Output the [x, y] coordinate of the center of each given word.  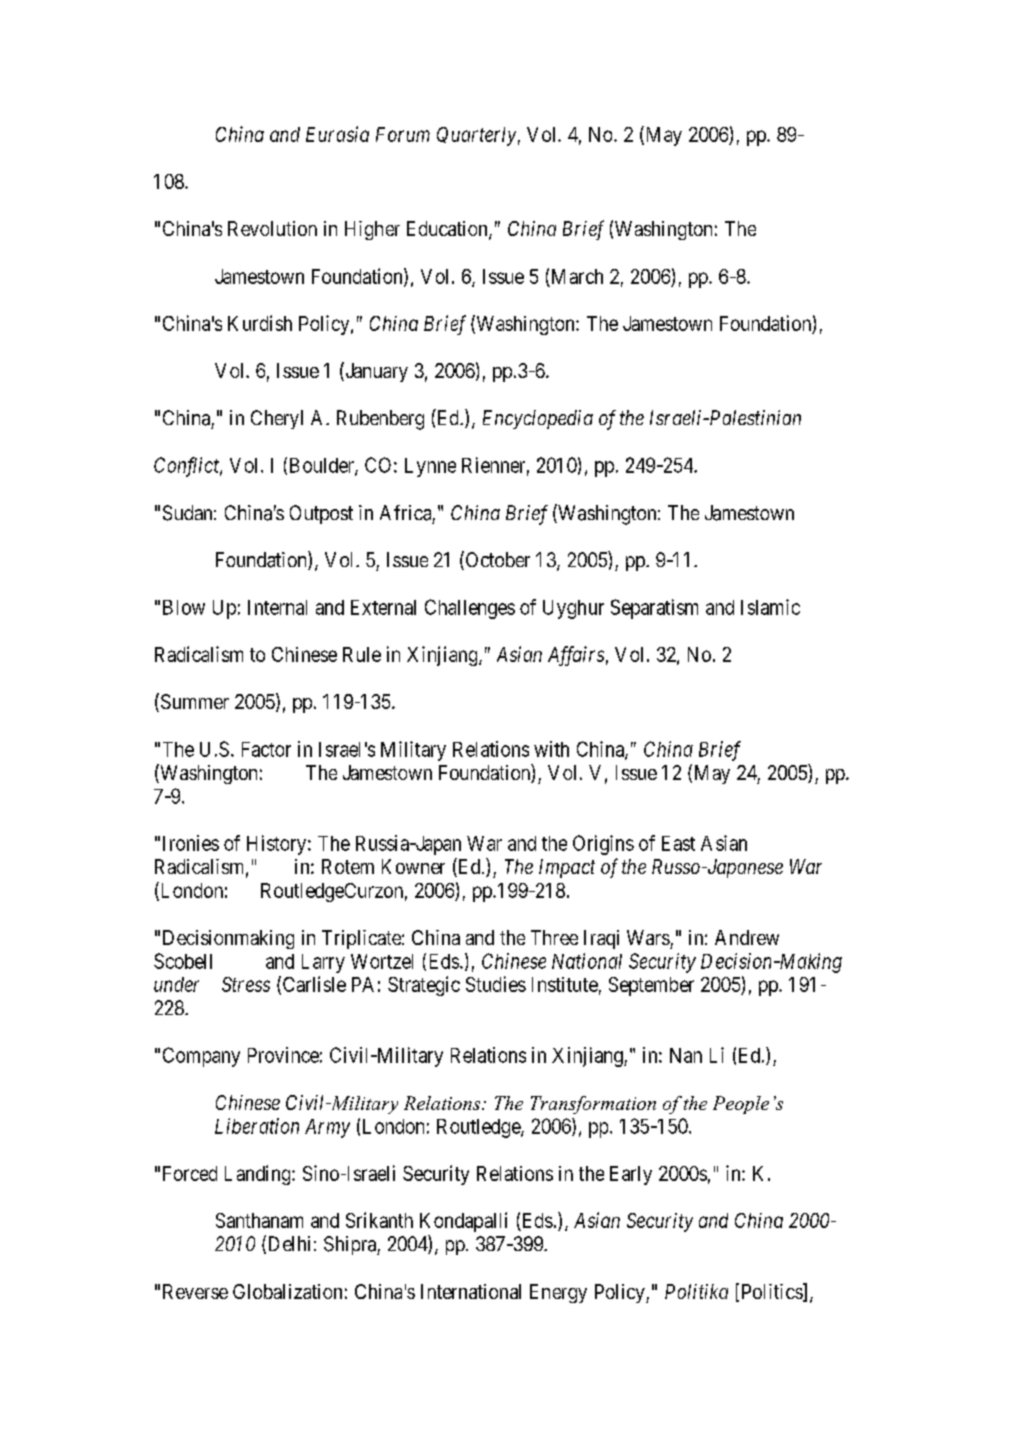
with [551, 749]
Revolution [272, 228]
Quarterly [476, 136]
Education [448, 230]
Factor [266, 749]
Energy [558, 1293]
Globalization [287, 1291]
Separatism [654, 609]
